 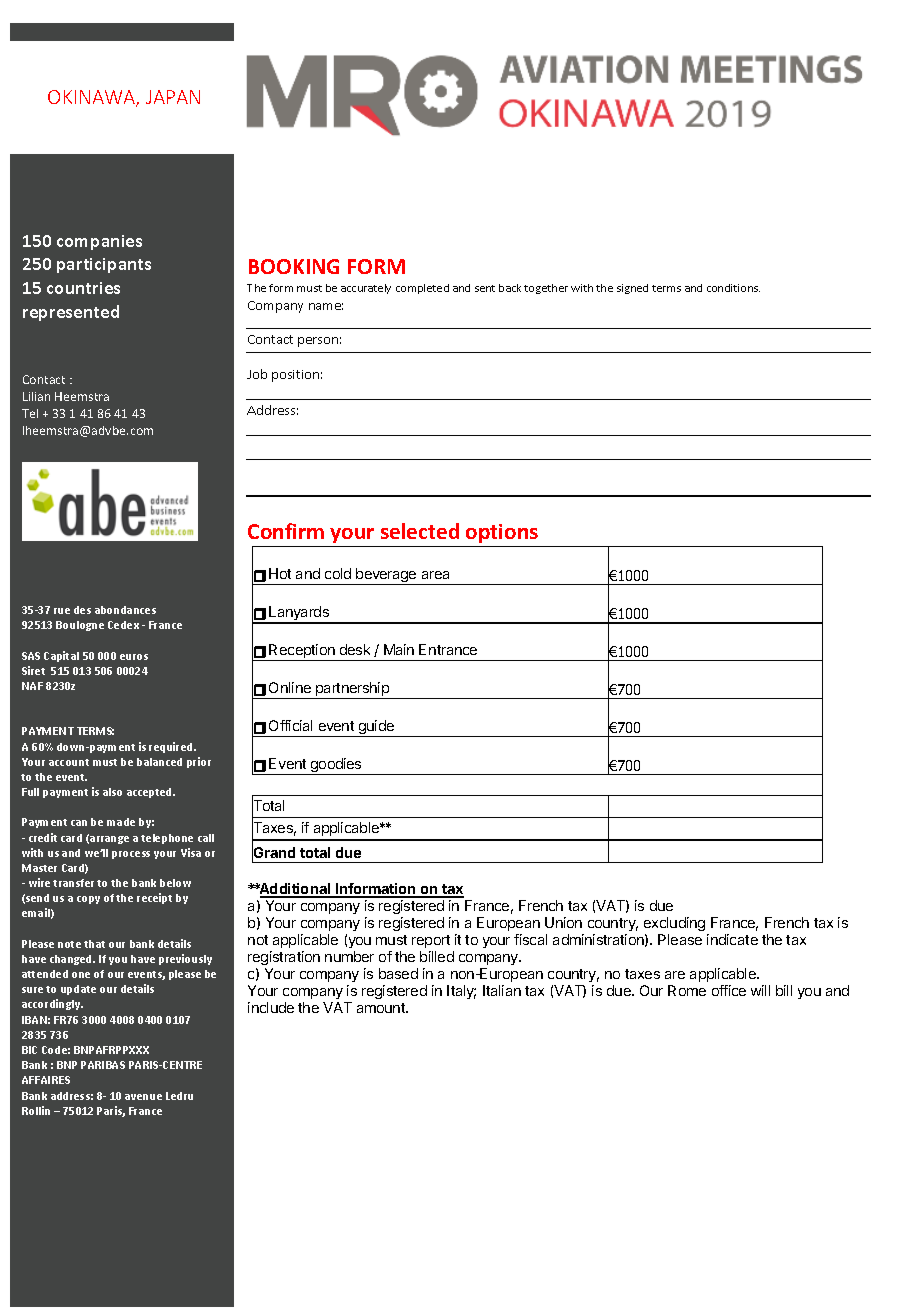 I want to click on PARIBAS, so click(x=103, y=1065).
